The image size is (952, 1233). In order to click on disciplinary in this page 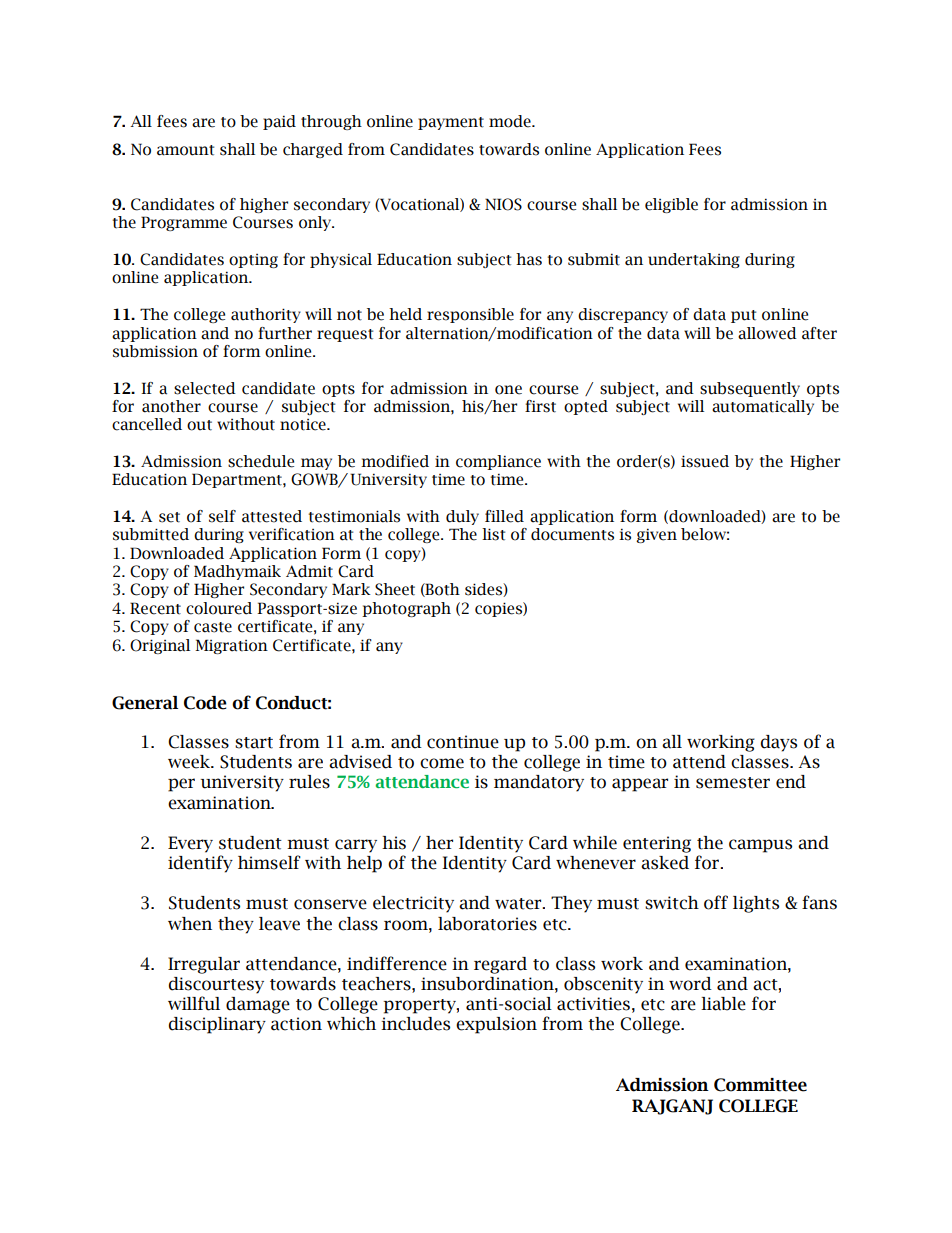, I will do `click(217, 1025)`.
